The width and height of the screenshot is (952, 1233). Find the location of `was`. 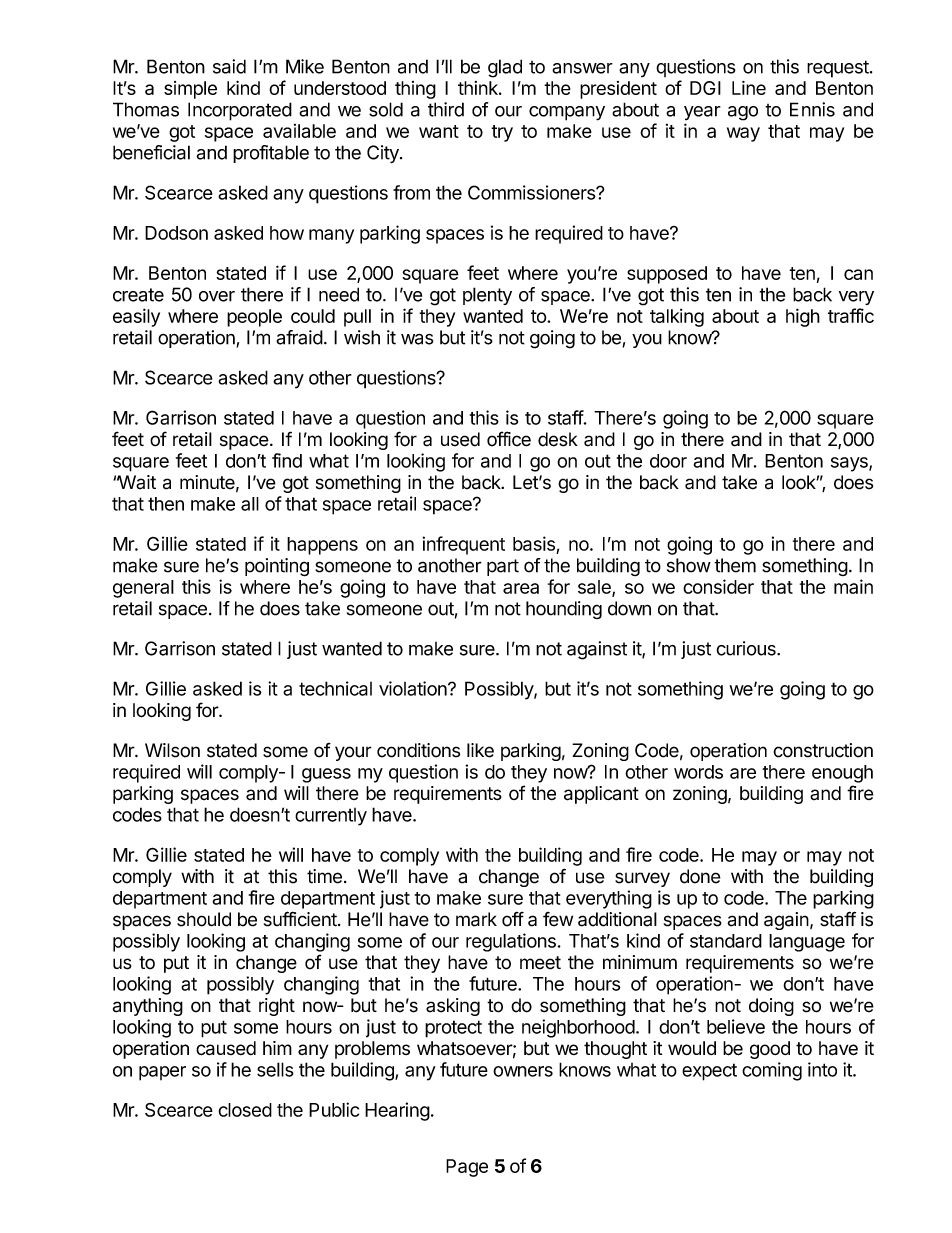

was is located at coordinates (417, 339).
